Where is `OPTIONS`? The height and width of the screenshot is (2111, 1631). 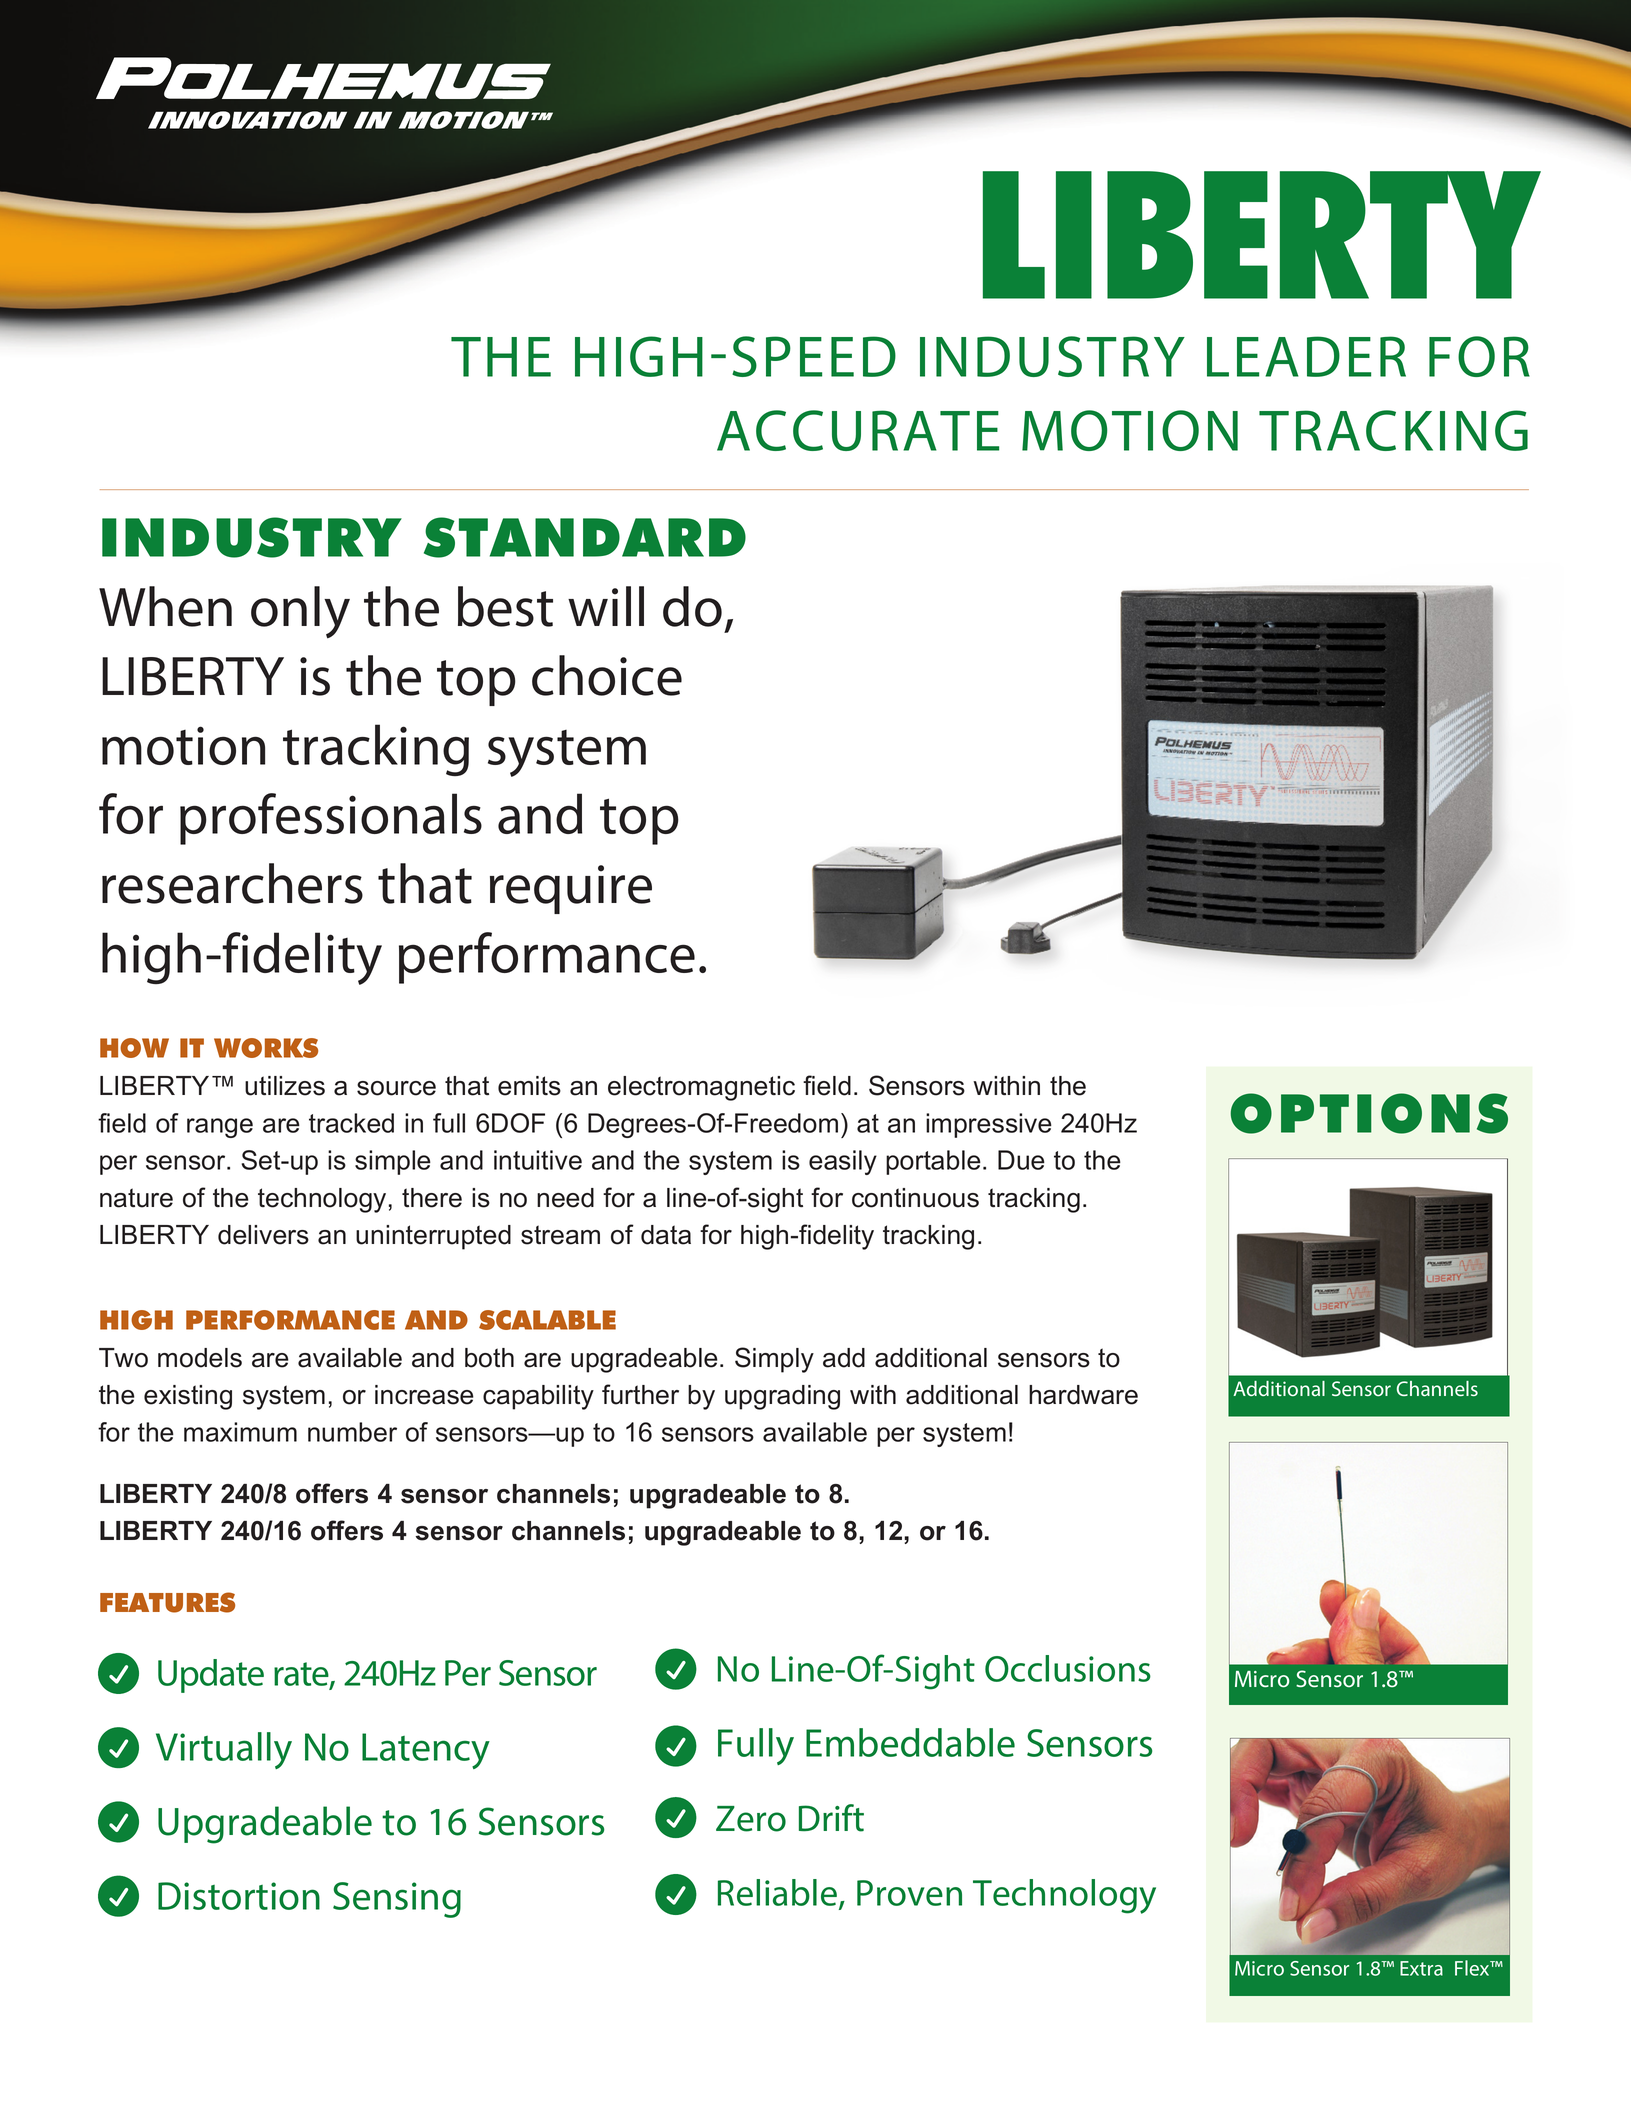
OPTIONS is located at coordinates (1369, 1113).
